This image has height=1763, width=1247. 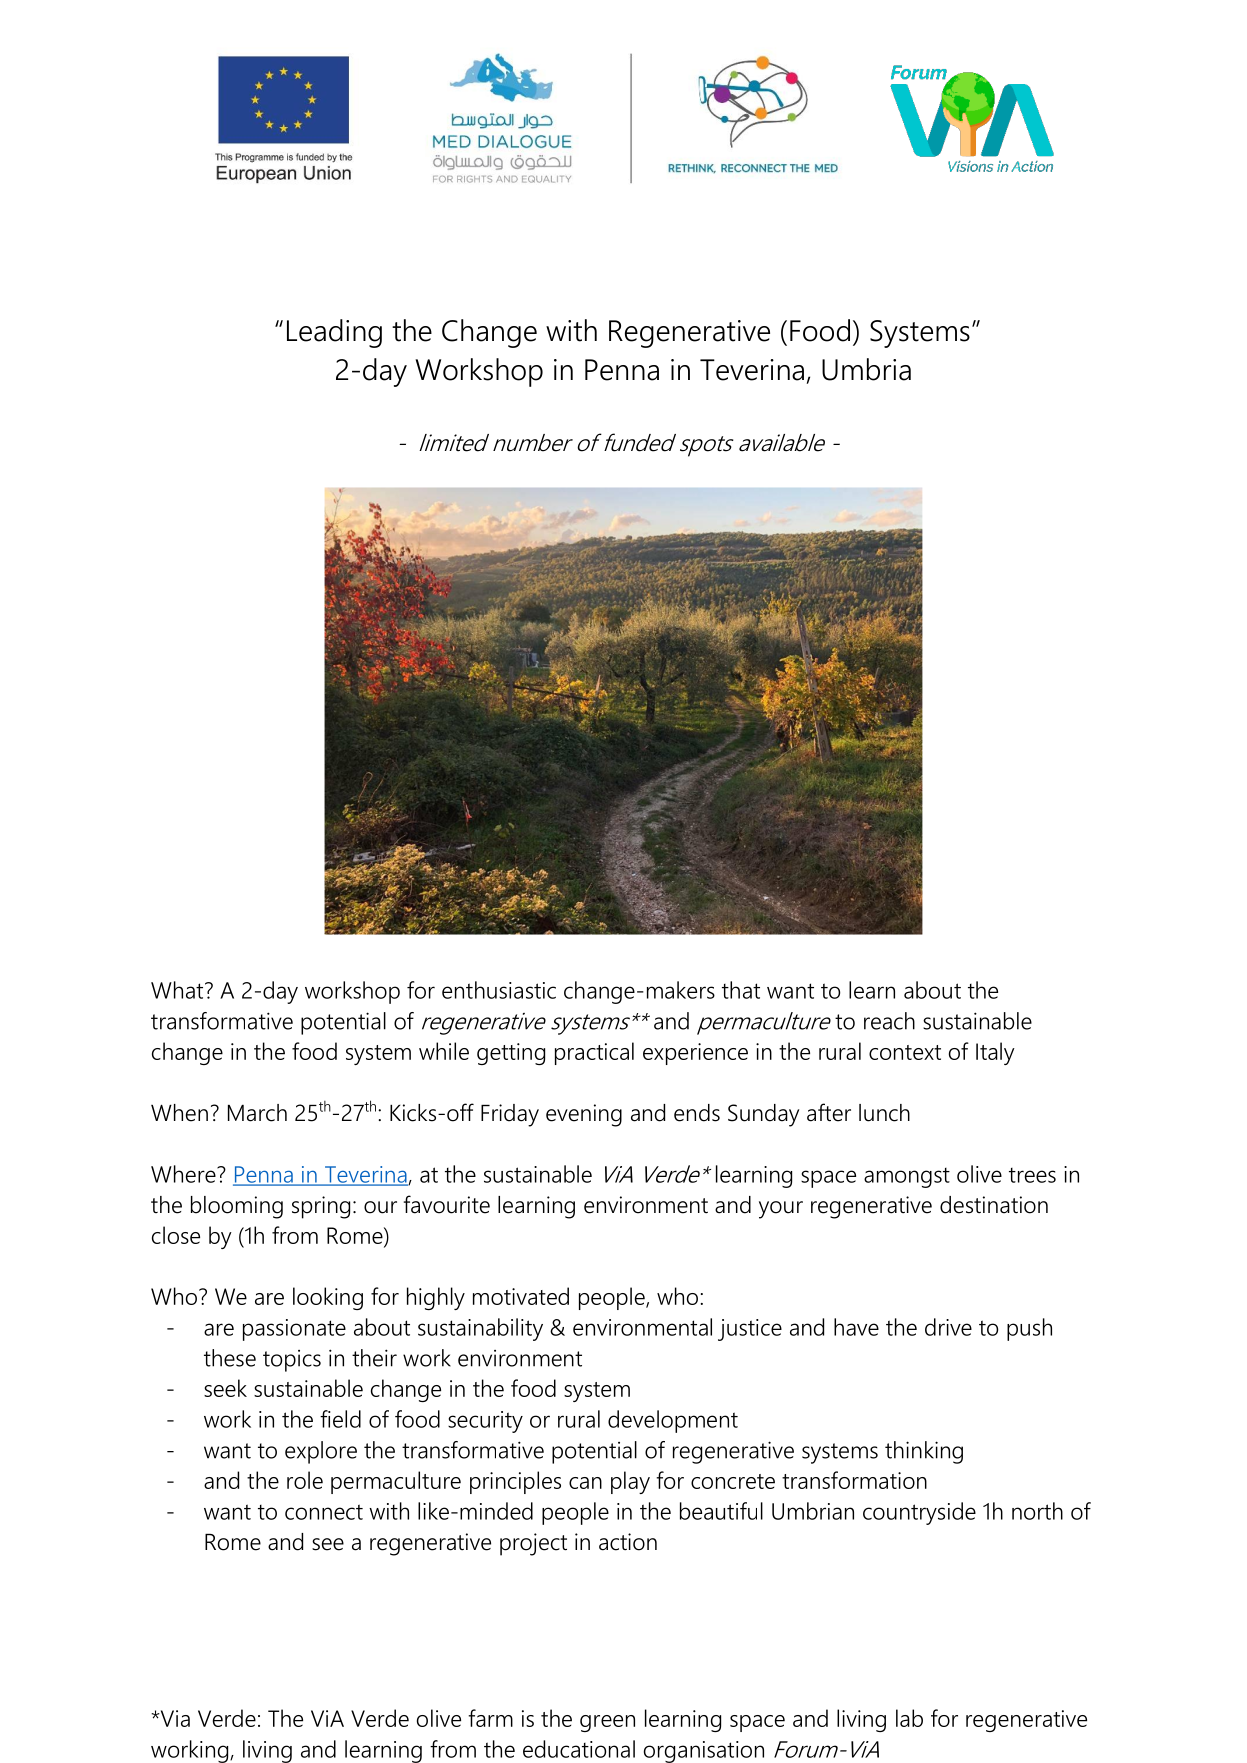 What do you see at coordinates (948, 1327) in the image?
I see `drive` at bounding box center [948, 1327].
